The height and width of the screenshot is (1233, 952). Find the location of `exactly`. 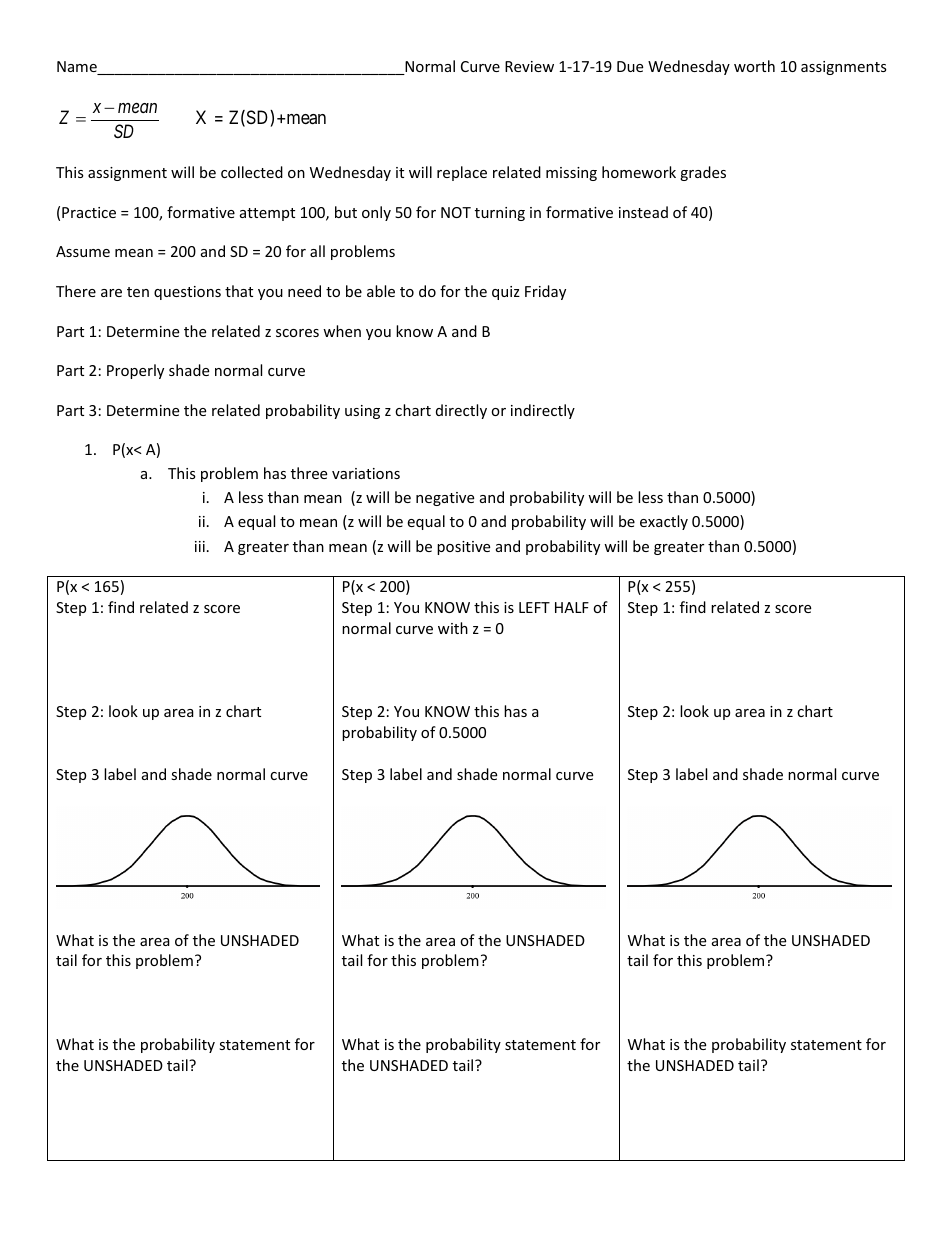

exactly is located at coordinates (664, 522).
